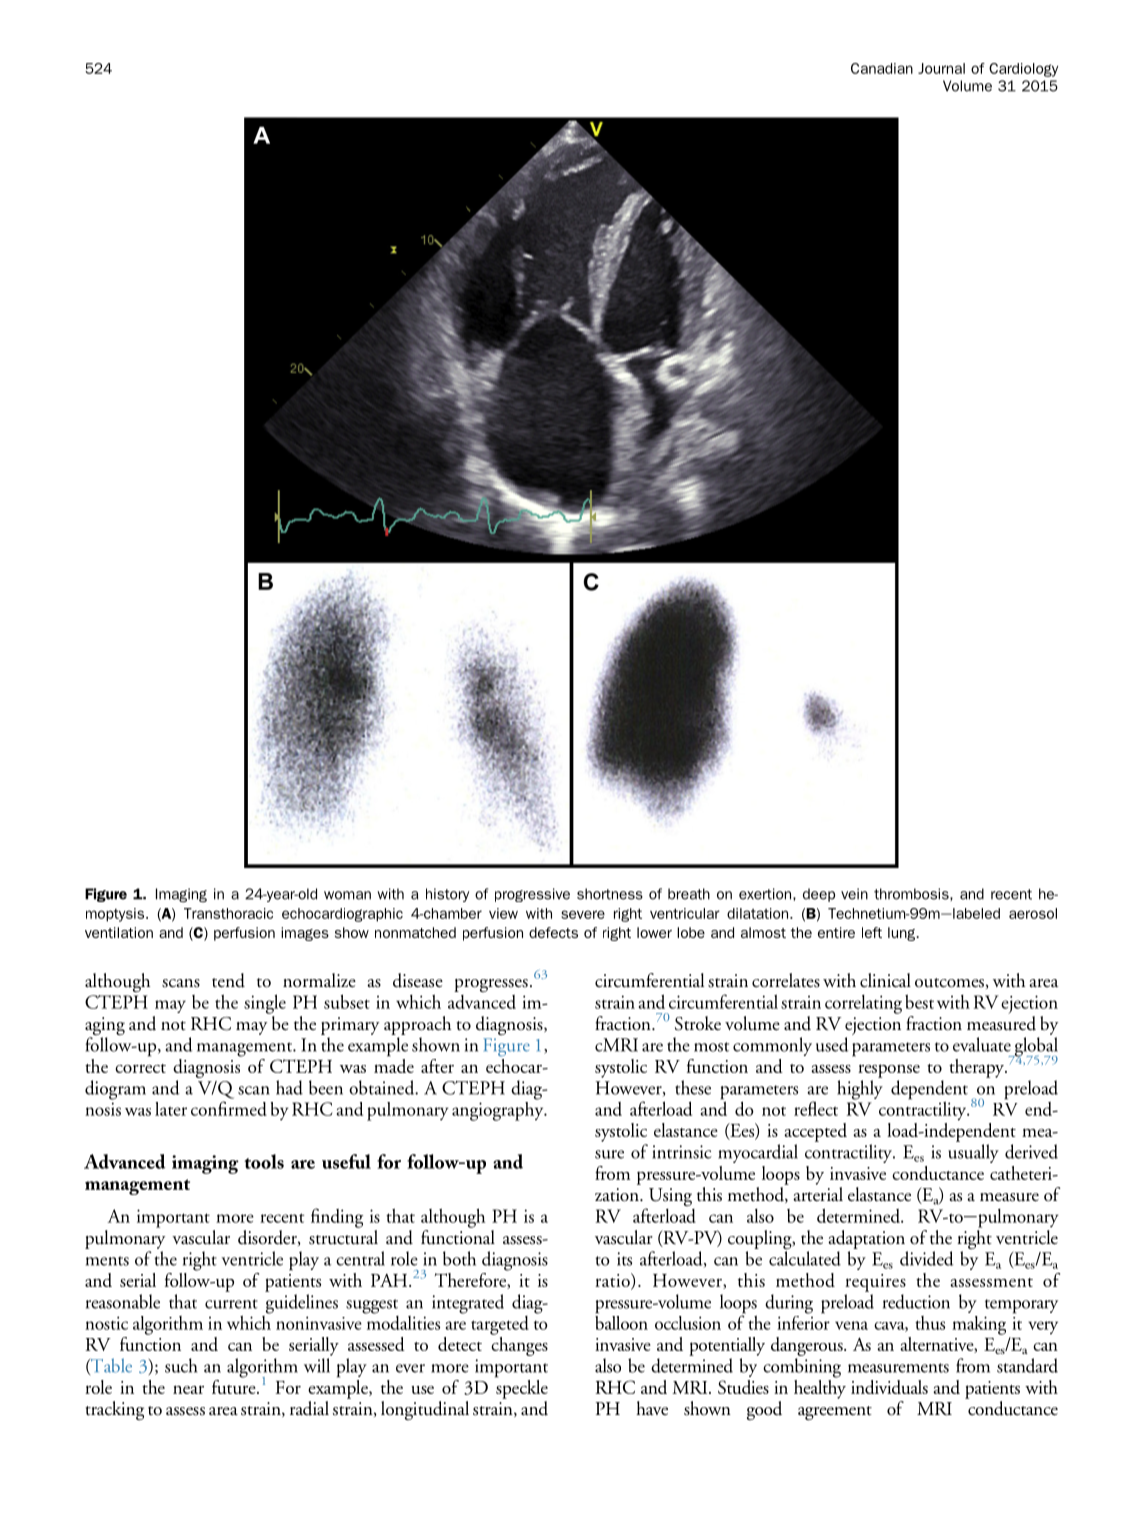 This document has width=1143, height=1529. What do you see at coordinates (610, 894) in the document?
I see `shortness` at bounding box center [610, 894].
